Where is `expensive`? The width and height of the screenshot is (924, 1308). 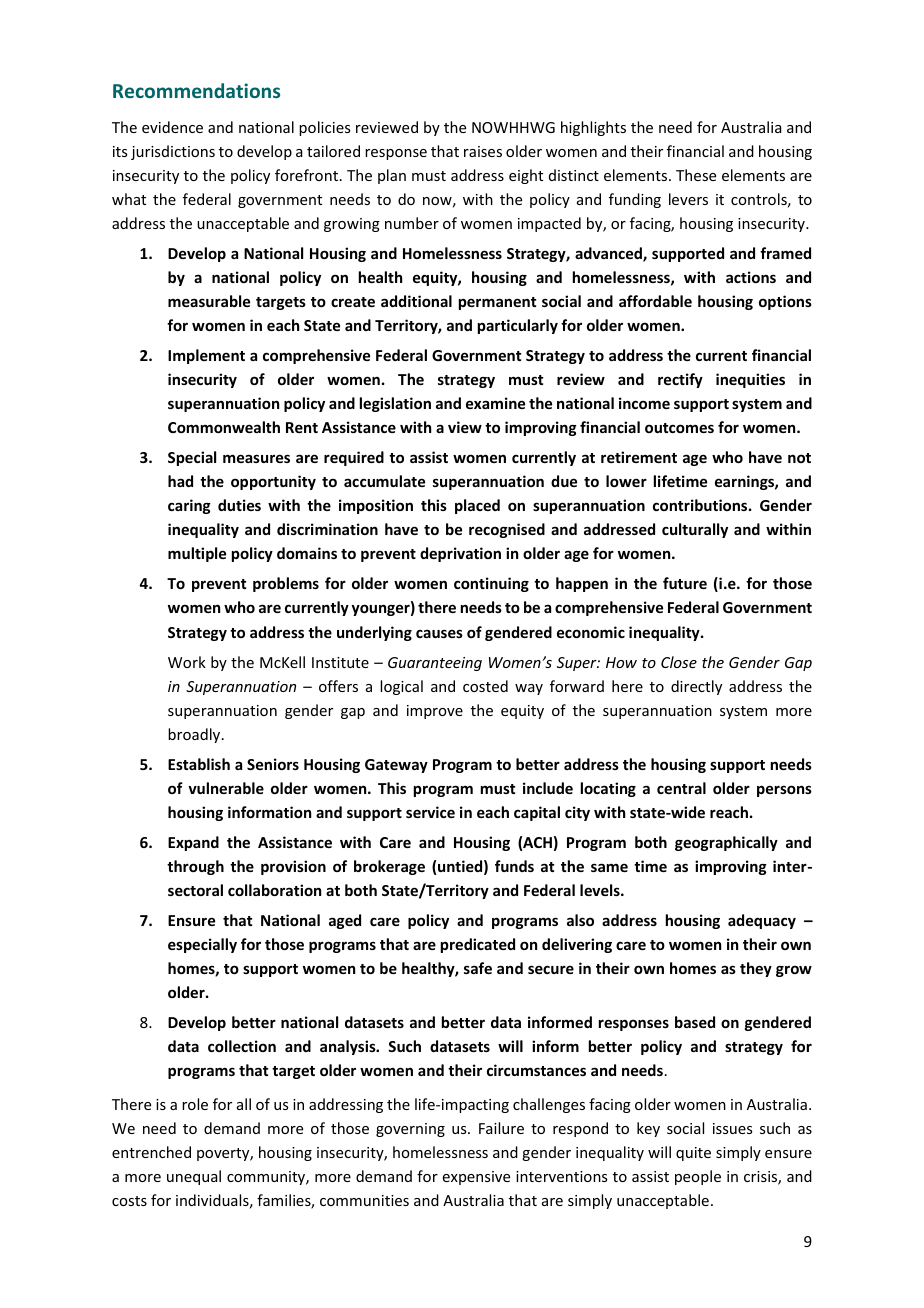 expensive is located at coordinates (476, 1178).
